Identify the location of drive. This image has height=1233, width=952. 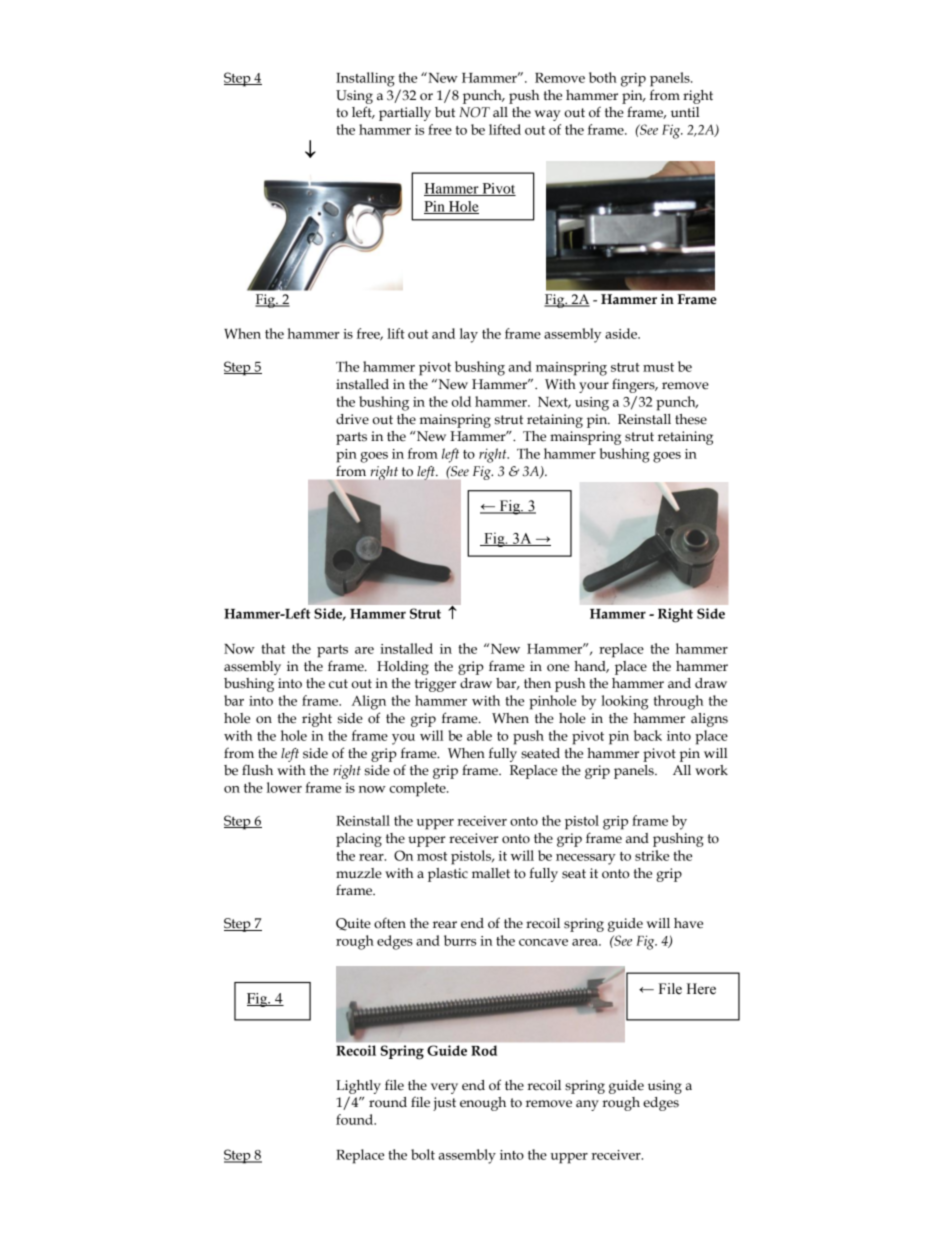
(352, 419).
